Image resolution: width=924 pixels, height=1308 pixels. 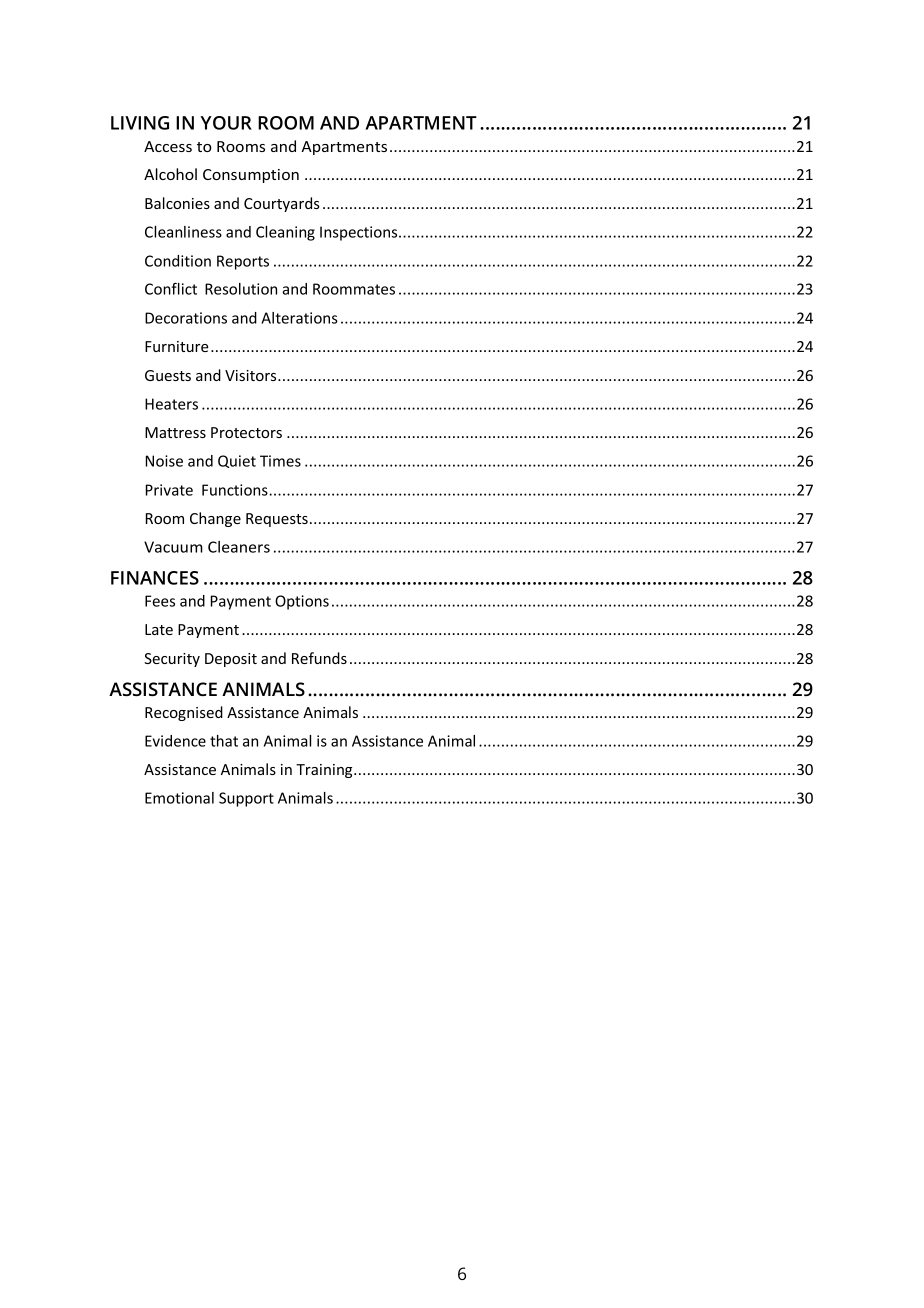 I want to click on Consumption, so click(x=251, y=176).
